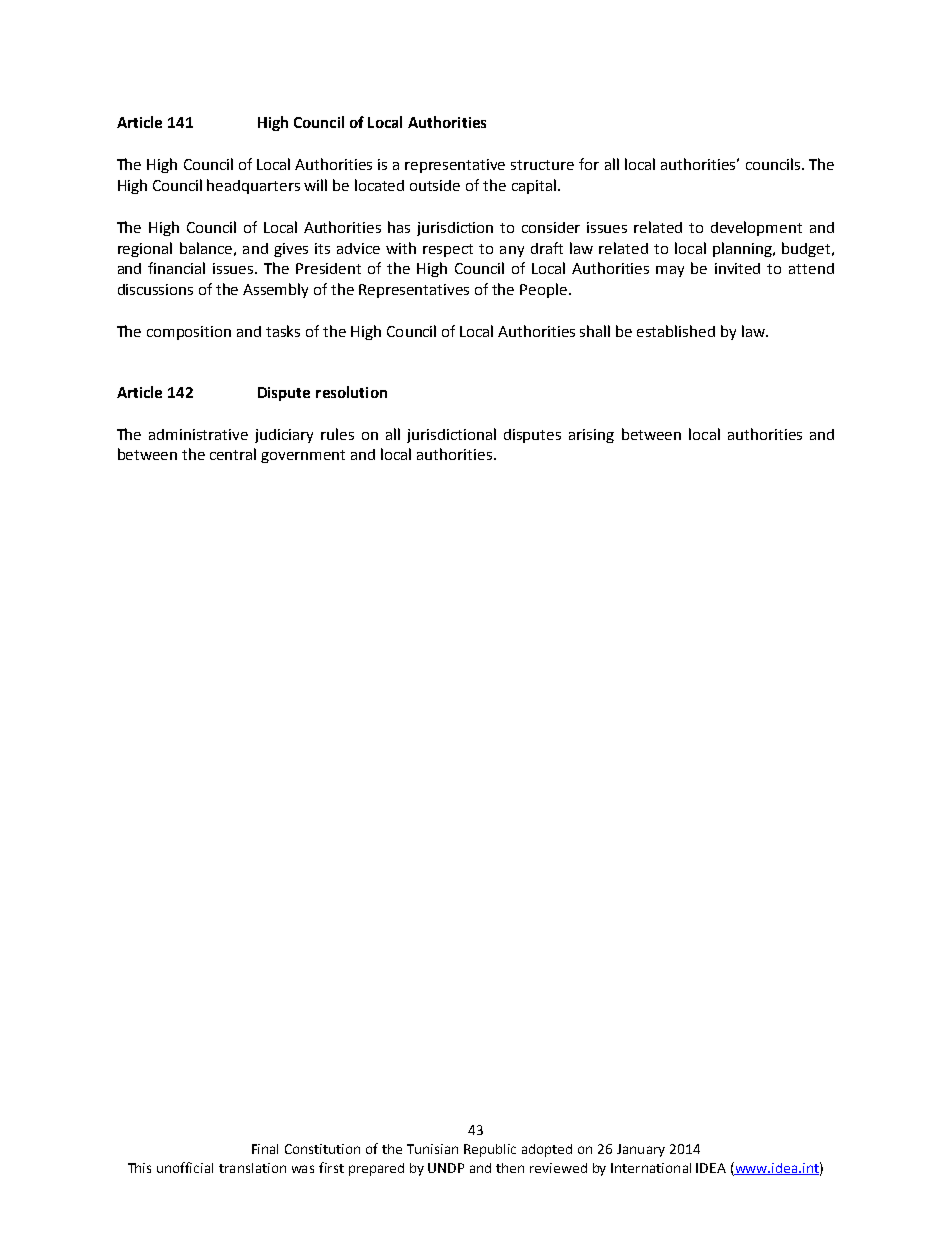 The image size is (952, 1233). I want to click on Final, so click(265, 1149).
